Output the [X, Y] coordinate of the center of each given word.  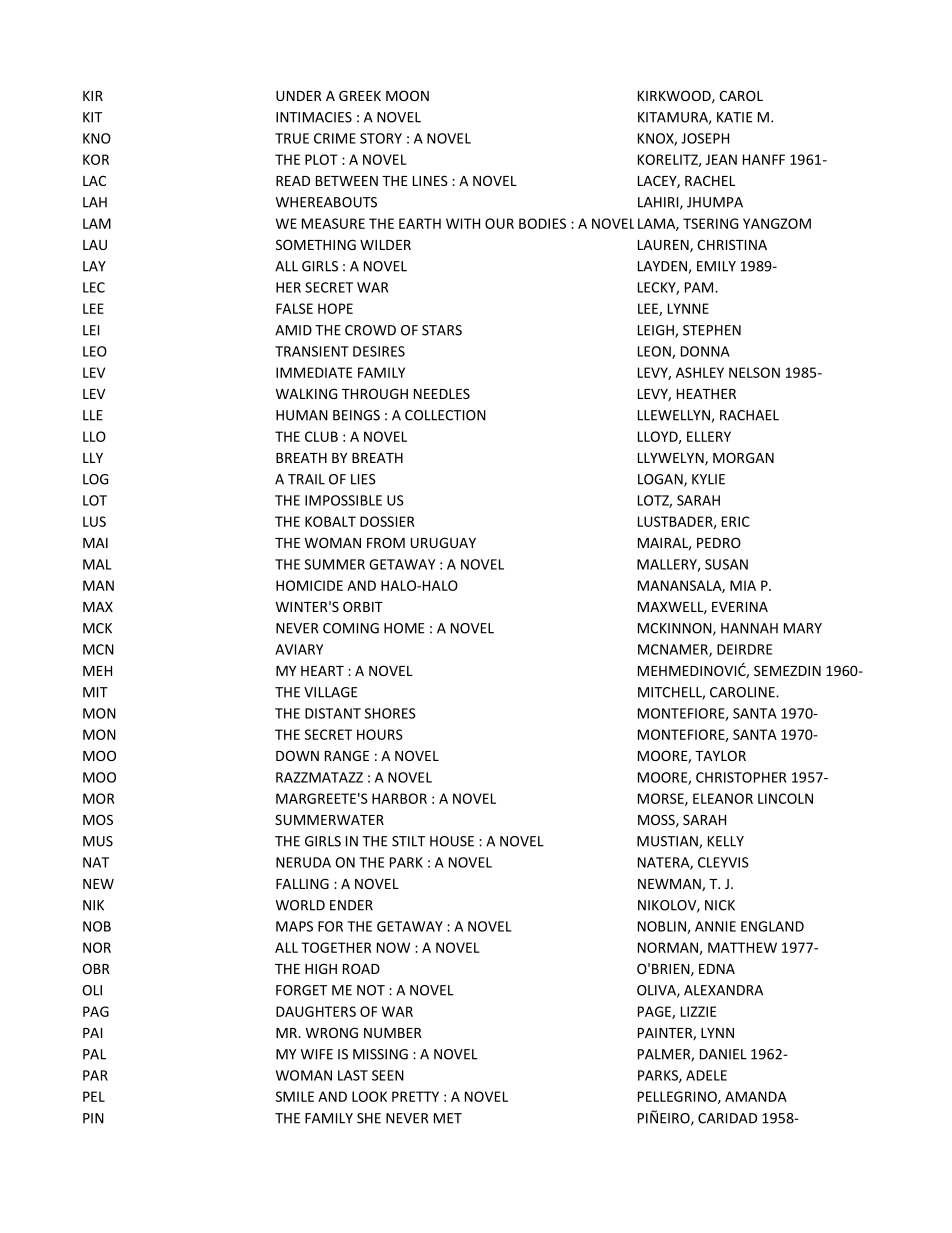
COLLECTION [445, 415]
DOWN [297, 755]
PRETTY [415, 1096]
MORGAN [743, 457]
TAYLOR [720, 755]
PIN [93, 1118]
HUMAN [302, 415]
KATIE [734, 117]
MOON [407, 95]
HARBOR [399, 798]
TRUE [292, 138]
